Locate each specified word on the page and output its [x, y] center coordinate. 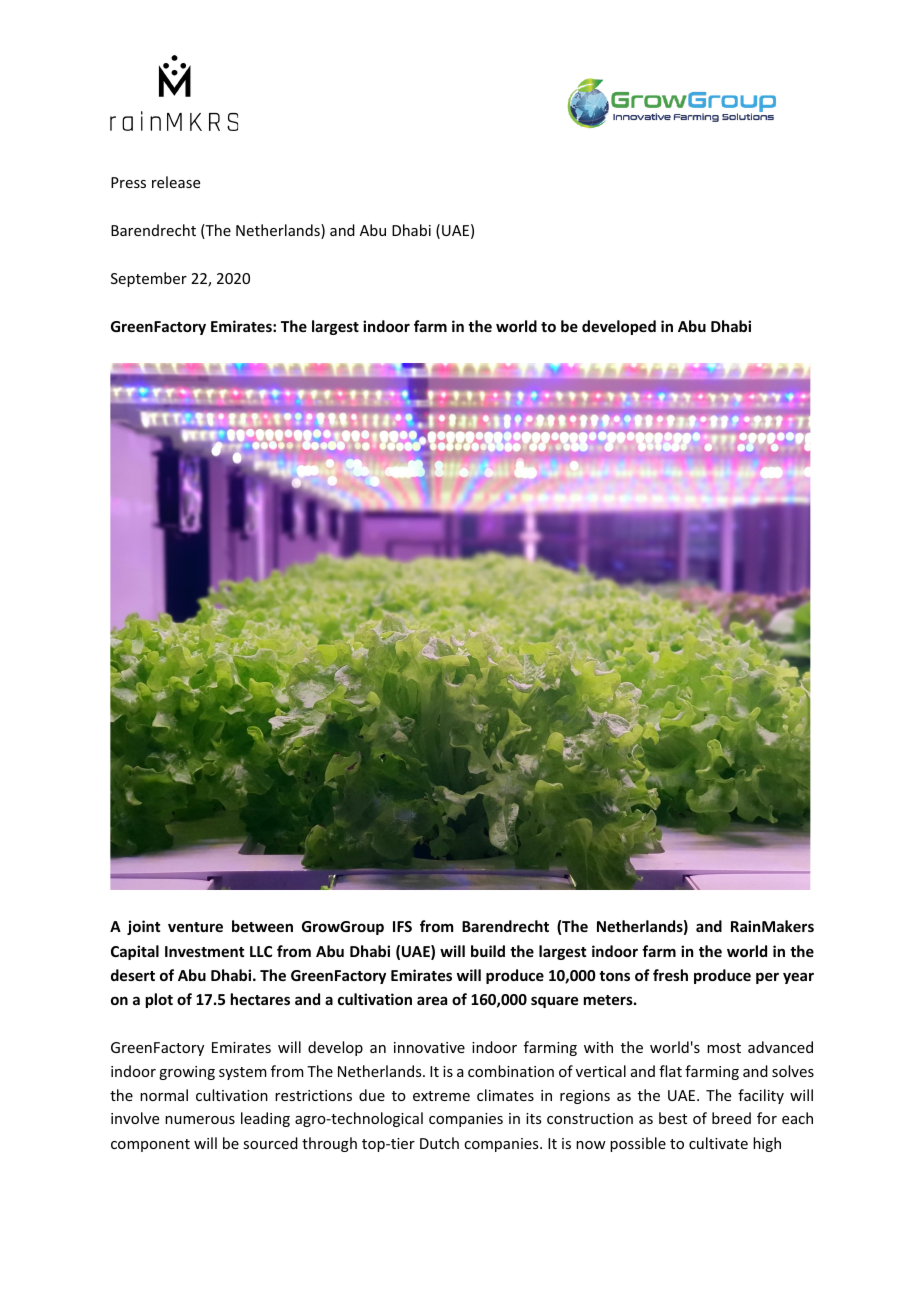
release [176, 182]
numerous [200, 1120]
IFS [402, 926]
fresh [670, 975]
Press [128, 182]
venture [195, 927]
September [149, 279]
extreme [441, 1096]
